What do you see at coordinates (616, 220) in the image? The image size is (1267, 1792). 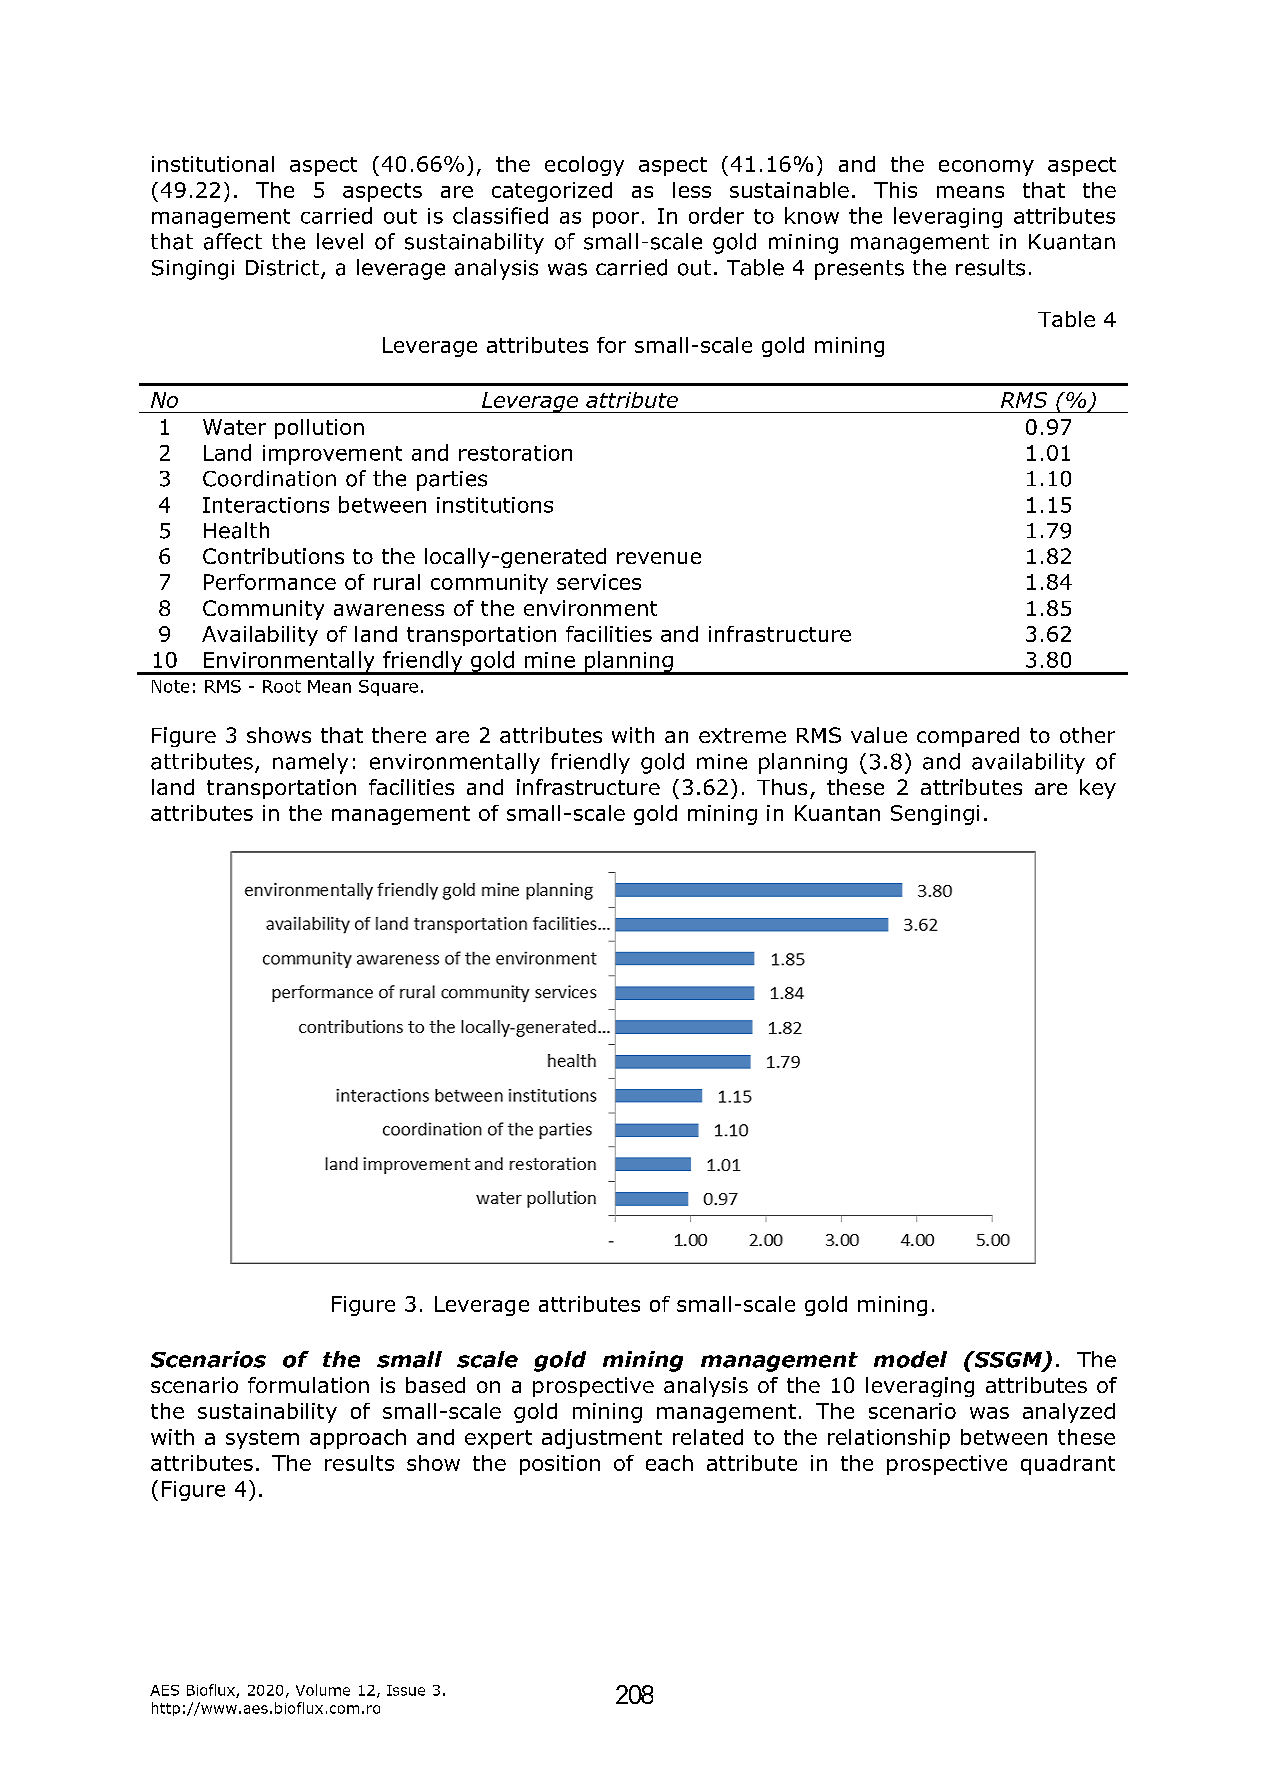 I see `poor` at bounding box center [616, 220].
